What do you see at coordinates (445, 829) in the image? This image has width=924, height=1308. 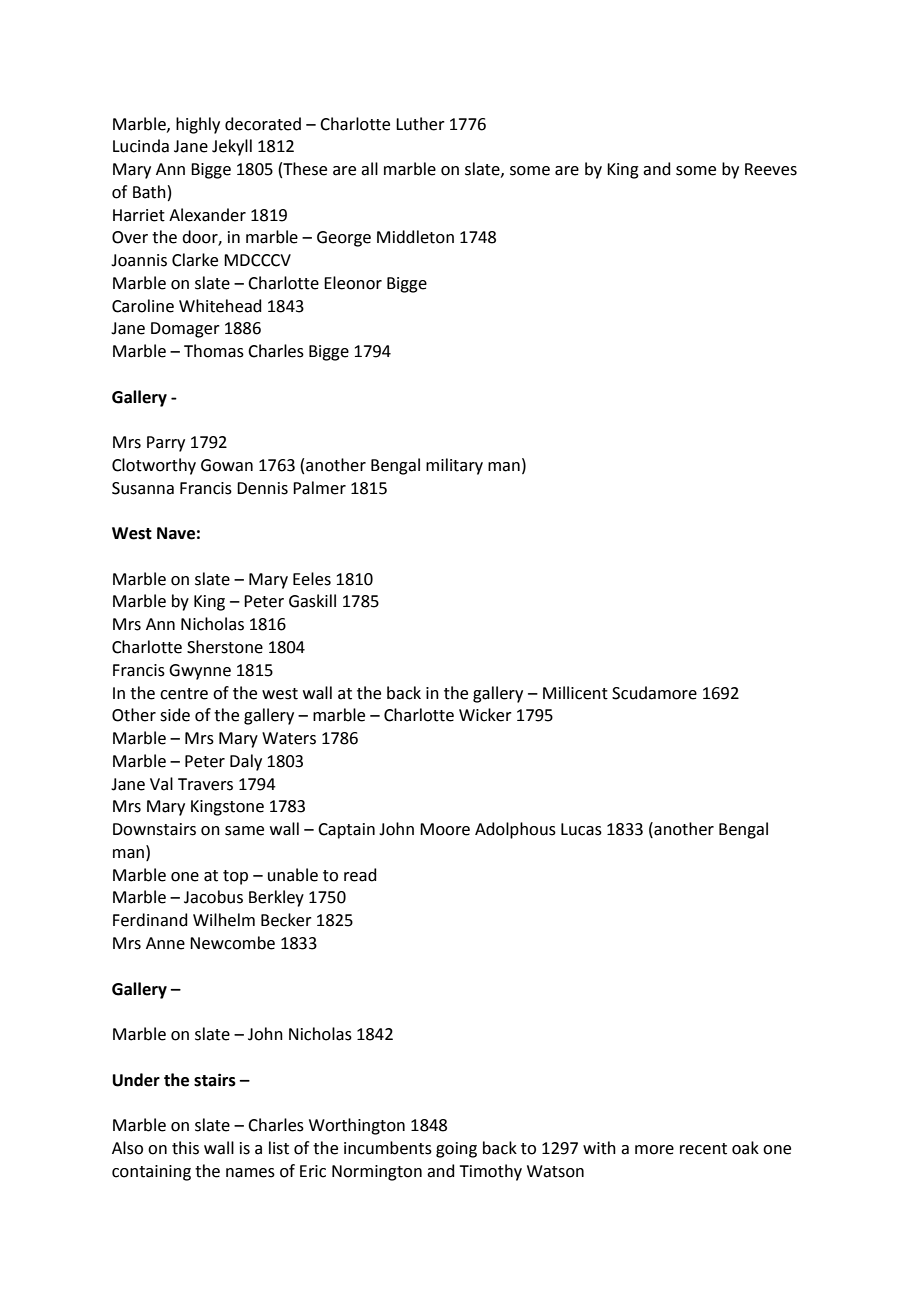 I see `Moore` at bounding box center [445, 829].
